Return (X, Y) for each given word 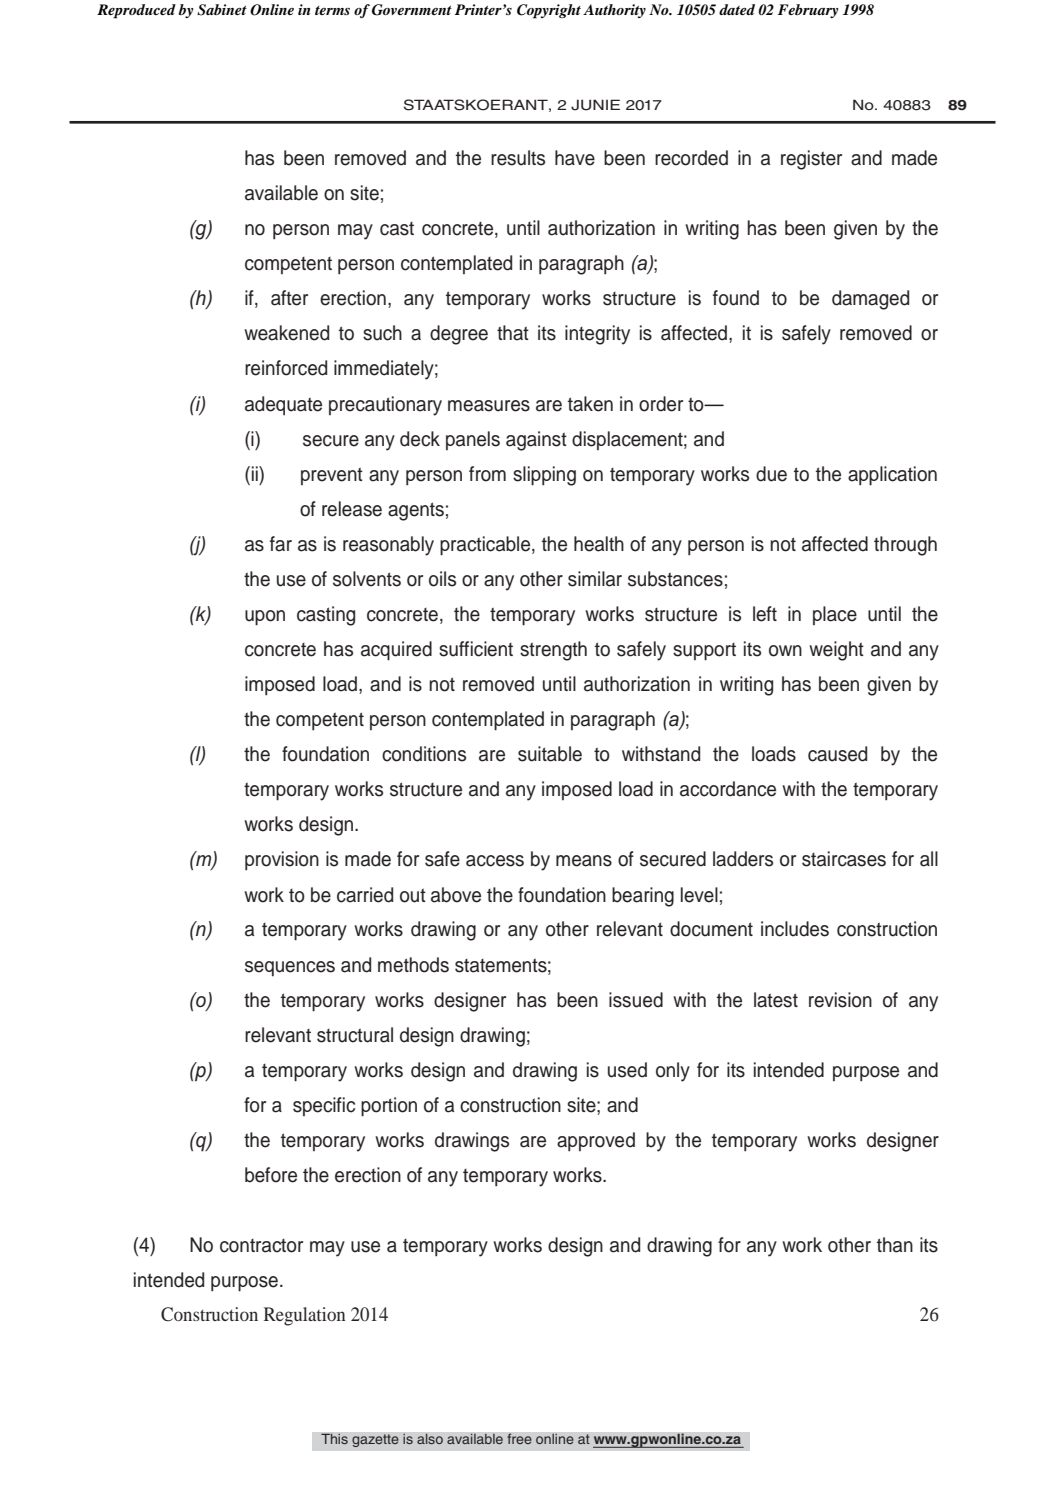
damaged (870, 300)
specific (324, 1106)
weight (836, 651)
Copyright (549, 11)
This (334, 1439)
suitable (550, 754)
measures (489, 406)
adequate (283, 405)
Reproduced (136, 11)
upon (265, 618)
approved (596, 1141)
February (808, 11)
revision (840, 1000)
